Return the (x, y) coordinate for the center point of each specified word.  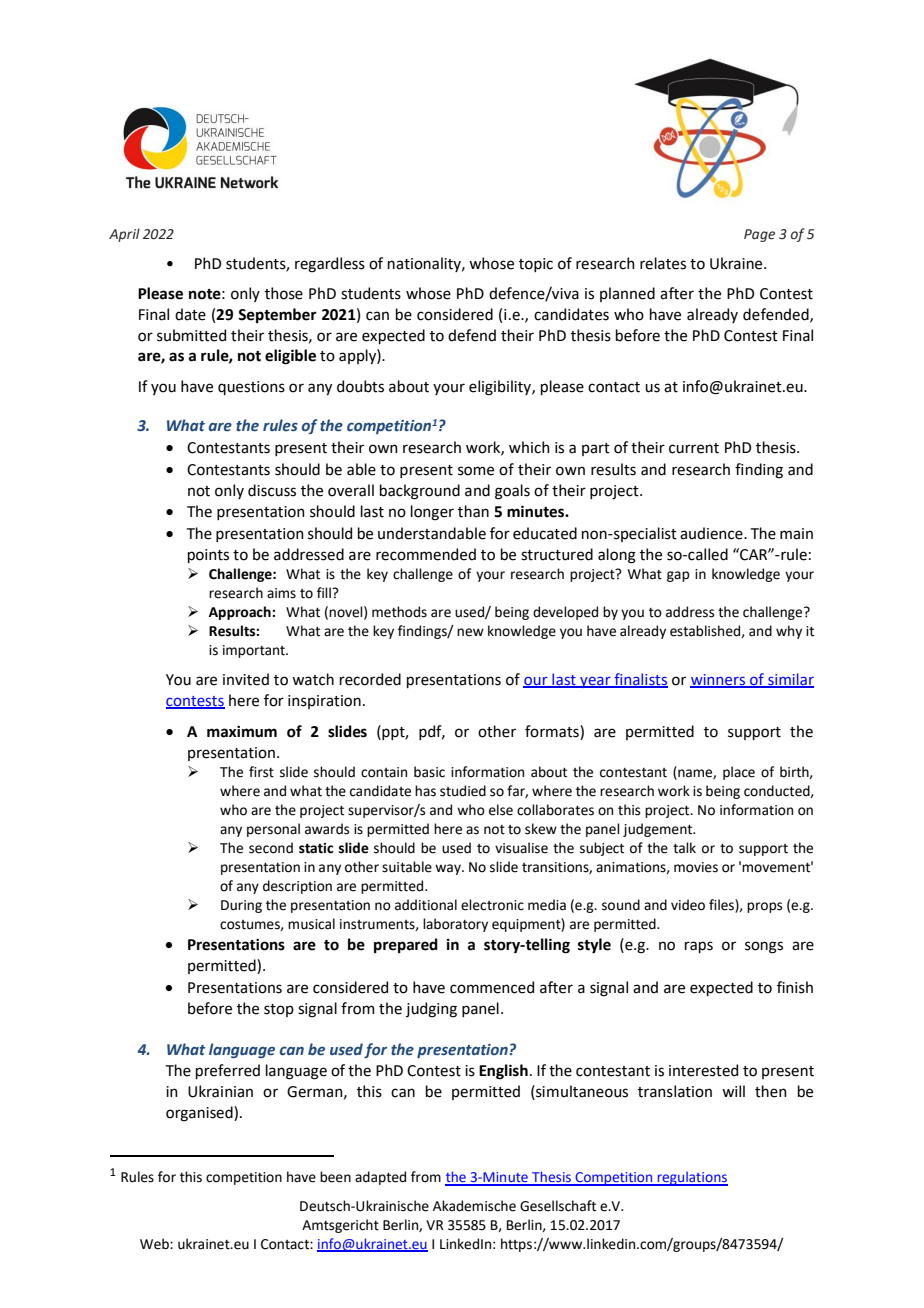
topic (536, 265)
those (284, 293)
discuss (272, 490)
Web (155, 1244)
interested (703, 1070)
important (255, 651)
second (271, 848)
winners (719, 680)
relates (663, 263)
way (449, 869)
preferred (228, 1071)
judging (431, 1010)
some (476, 471)
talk (684, 848)
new (470, 632)
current (694, 448)
